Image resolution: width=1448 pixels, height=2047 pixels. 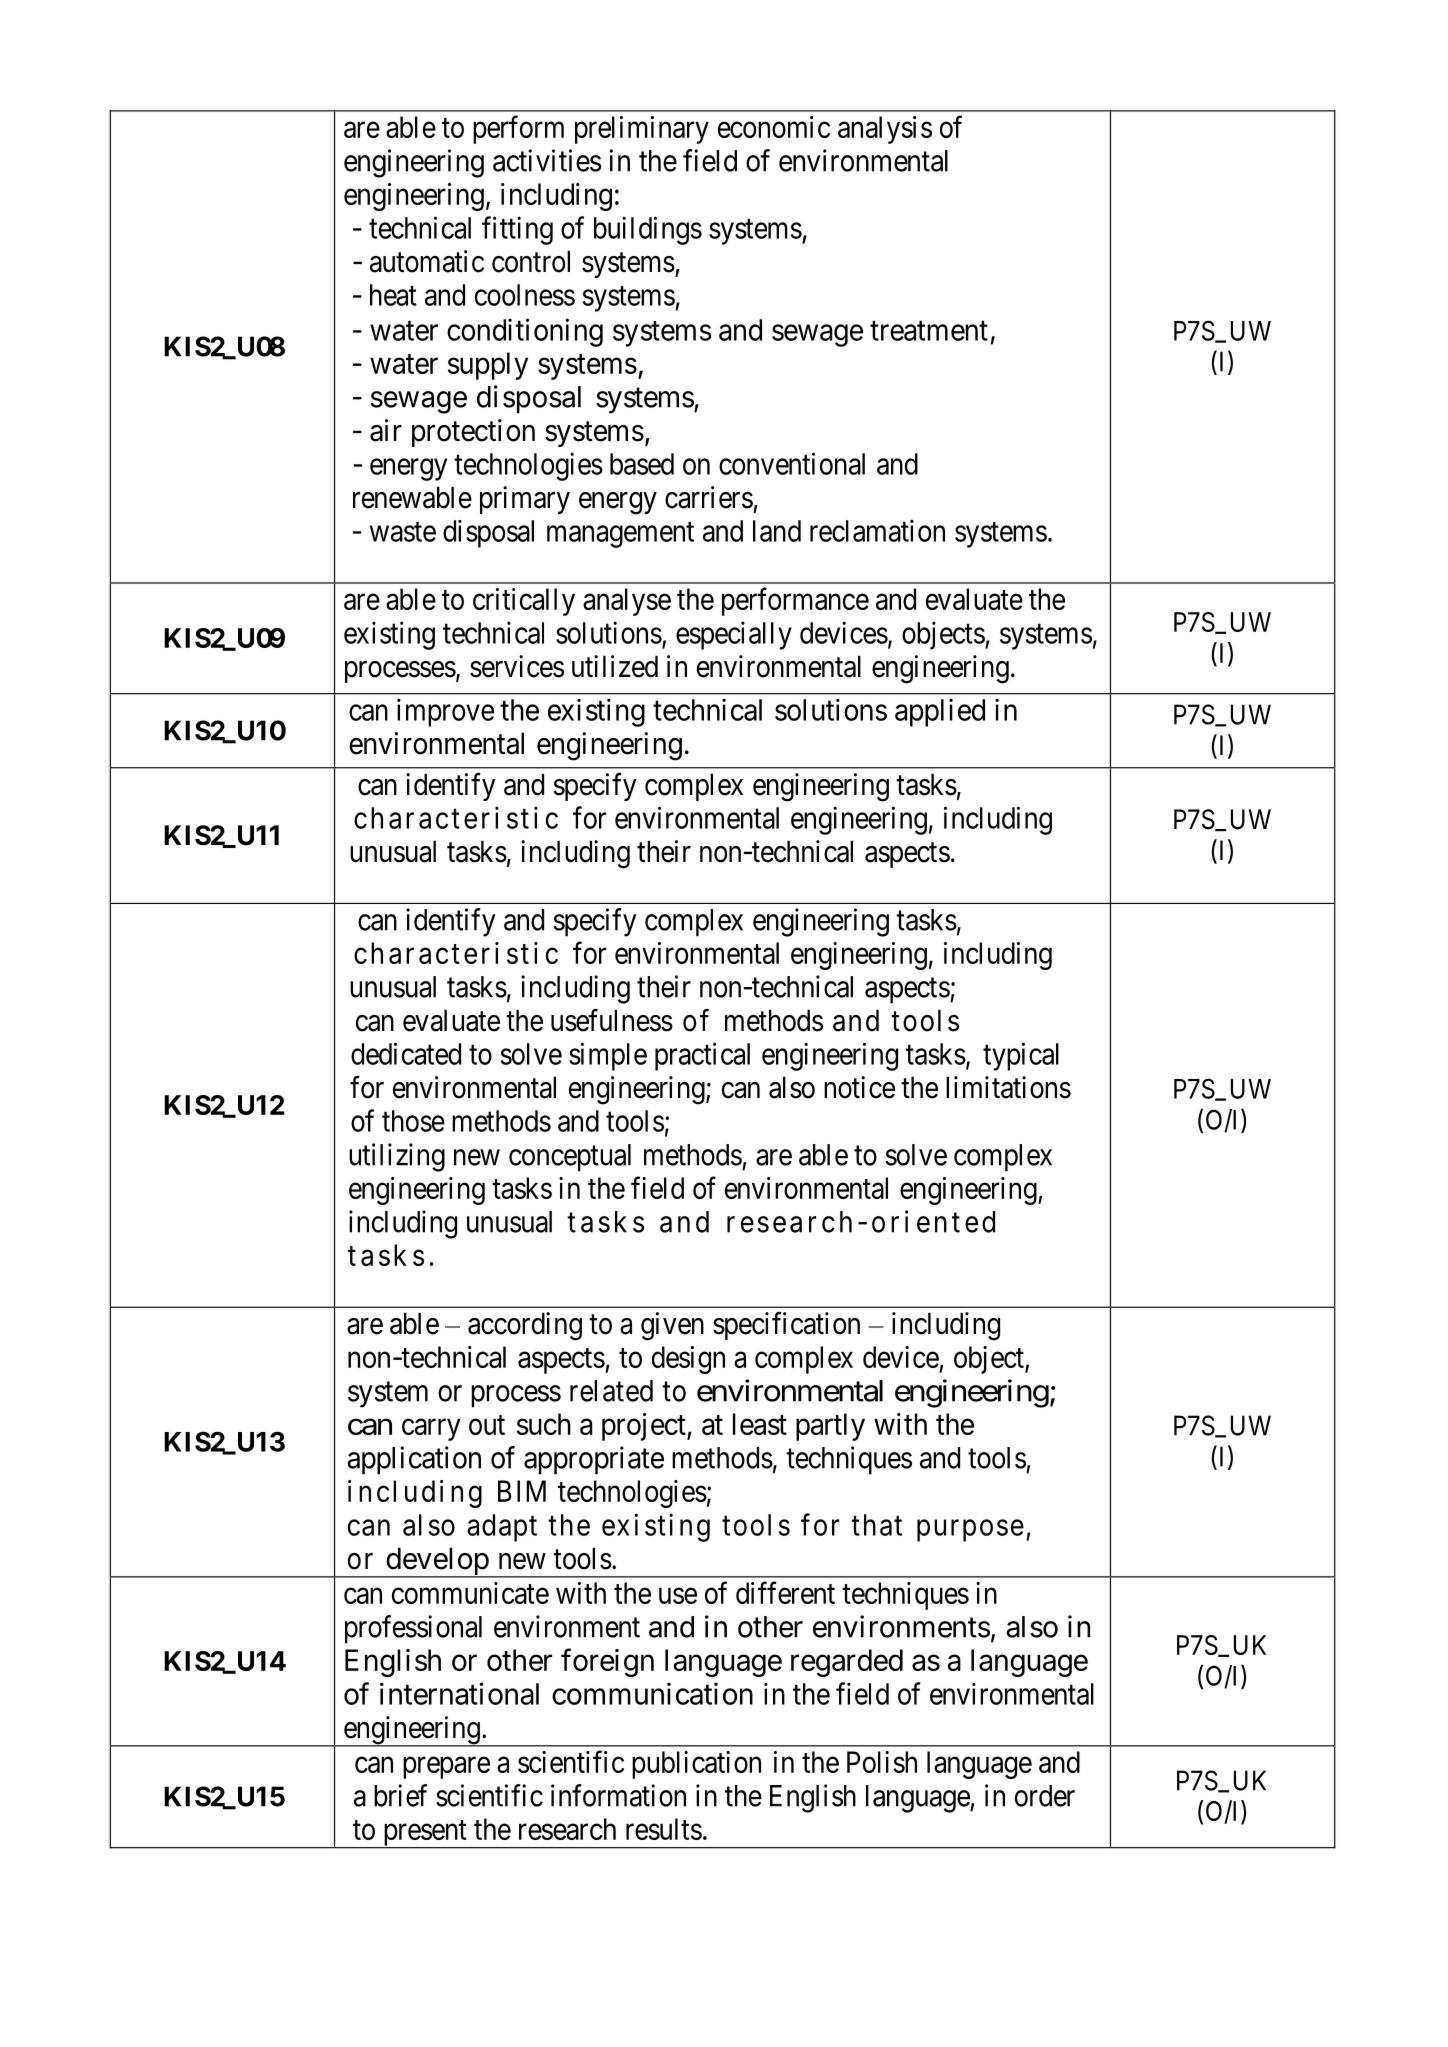 I want to click on prepare, so click(x=446, y=1768).
